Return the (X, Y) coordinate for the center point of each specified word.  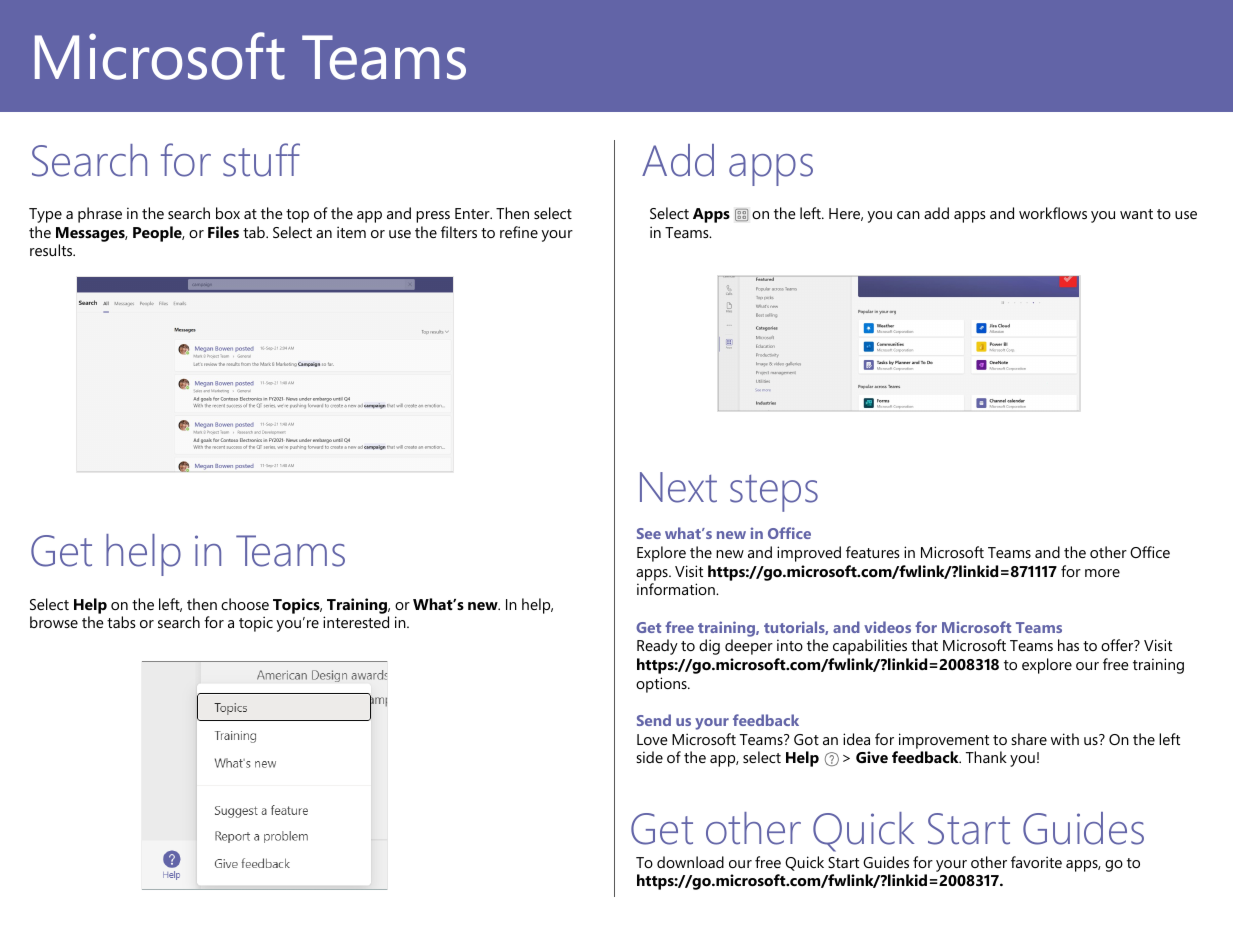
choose (245, 604)
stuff (261, 160)
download (690, 862)
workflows (1053, 213)
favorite (1036, 862)
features (873, 552)
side (649, 757)
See (649, 533)
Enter (473, 213)
